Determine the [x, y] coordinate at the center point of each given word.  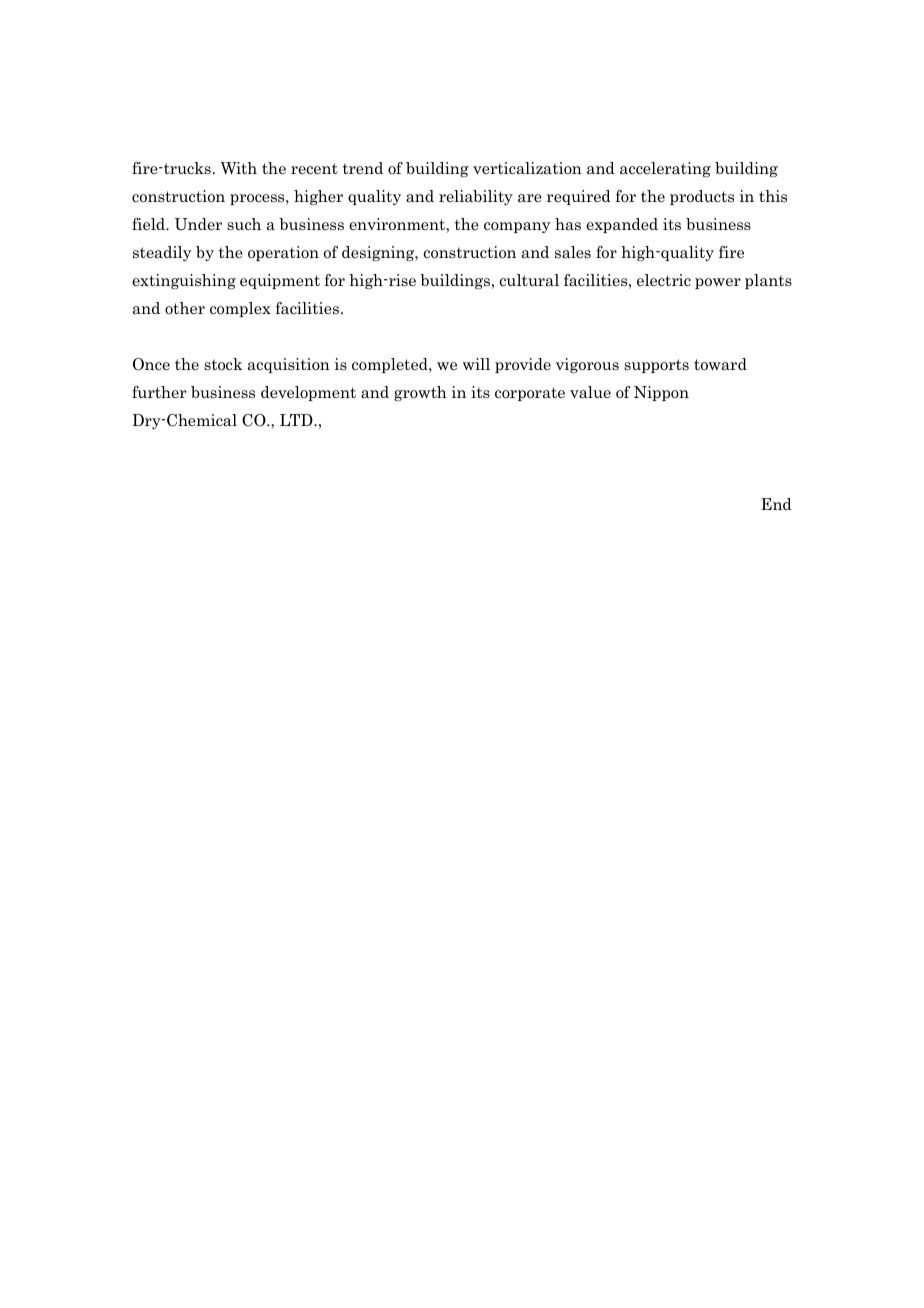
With [239, 168]
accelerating [665, 169]
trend [363, 168]
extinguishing [184, 281]
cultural [529, 280]
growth [420, 393]
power [718, 283]
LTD [297, 420]
